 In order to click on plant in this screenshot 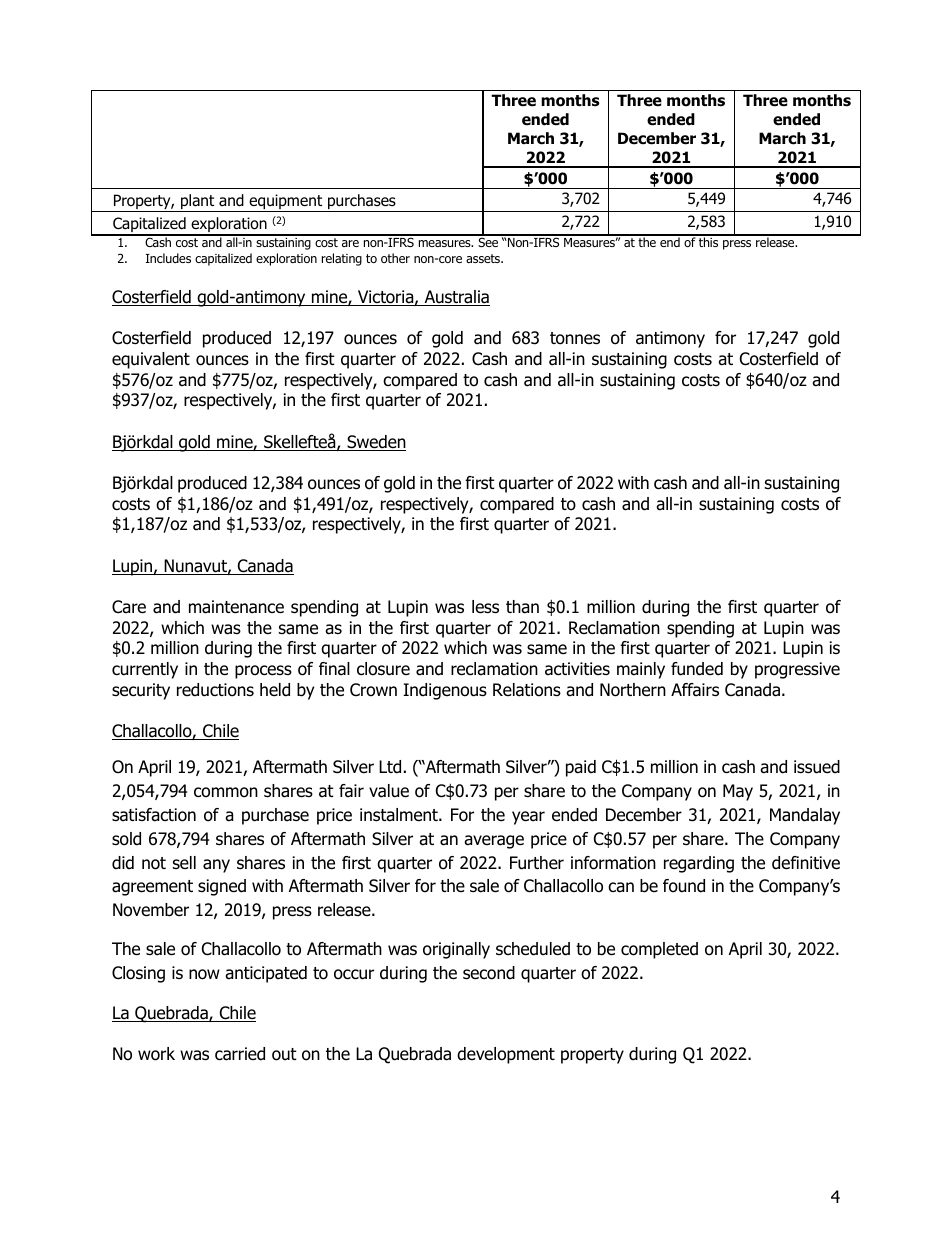, I will do `click(198, 203)`.
